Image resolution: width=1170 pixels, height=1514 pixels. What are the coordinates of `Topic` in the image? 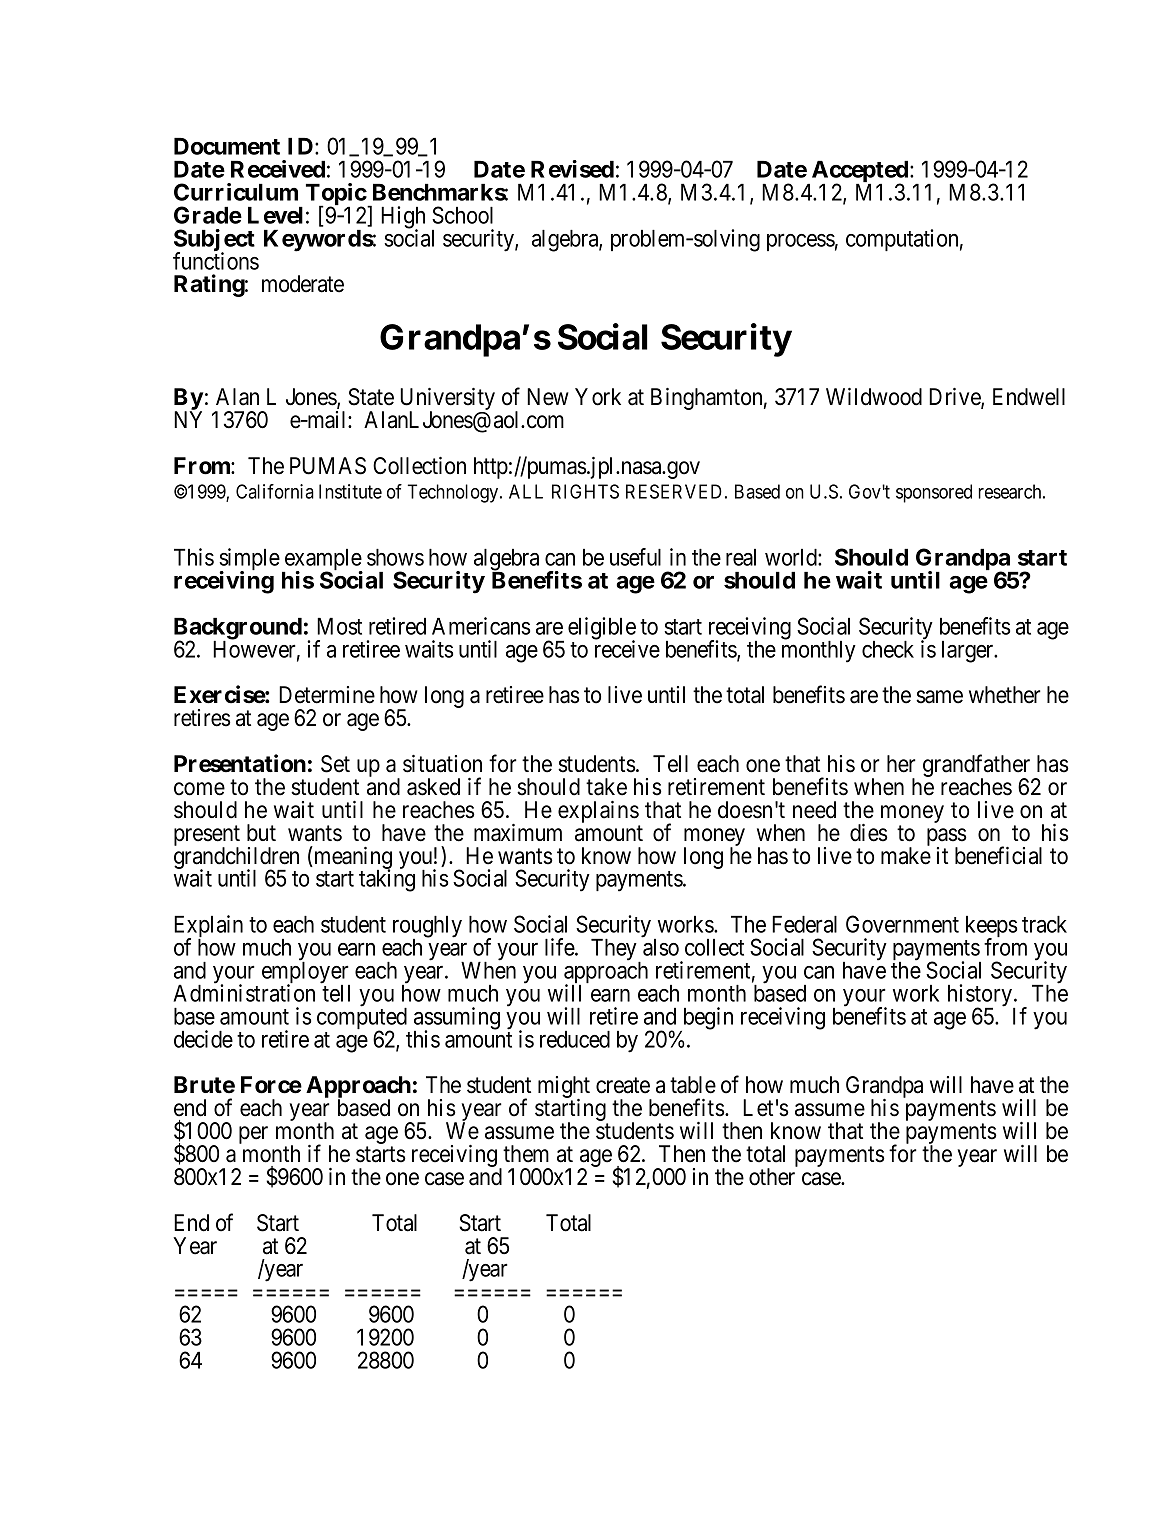 It's located at (336, 195).
